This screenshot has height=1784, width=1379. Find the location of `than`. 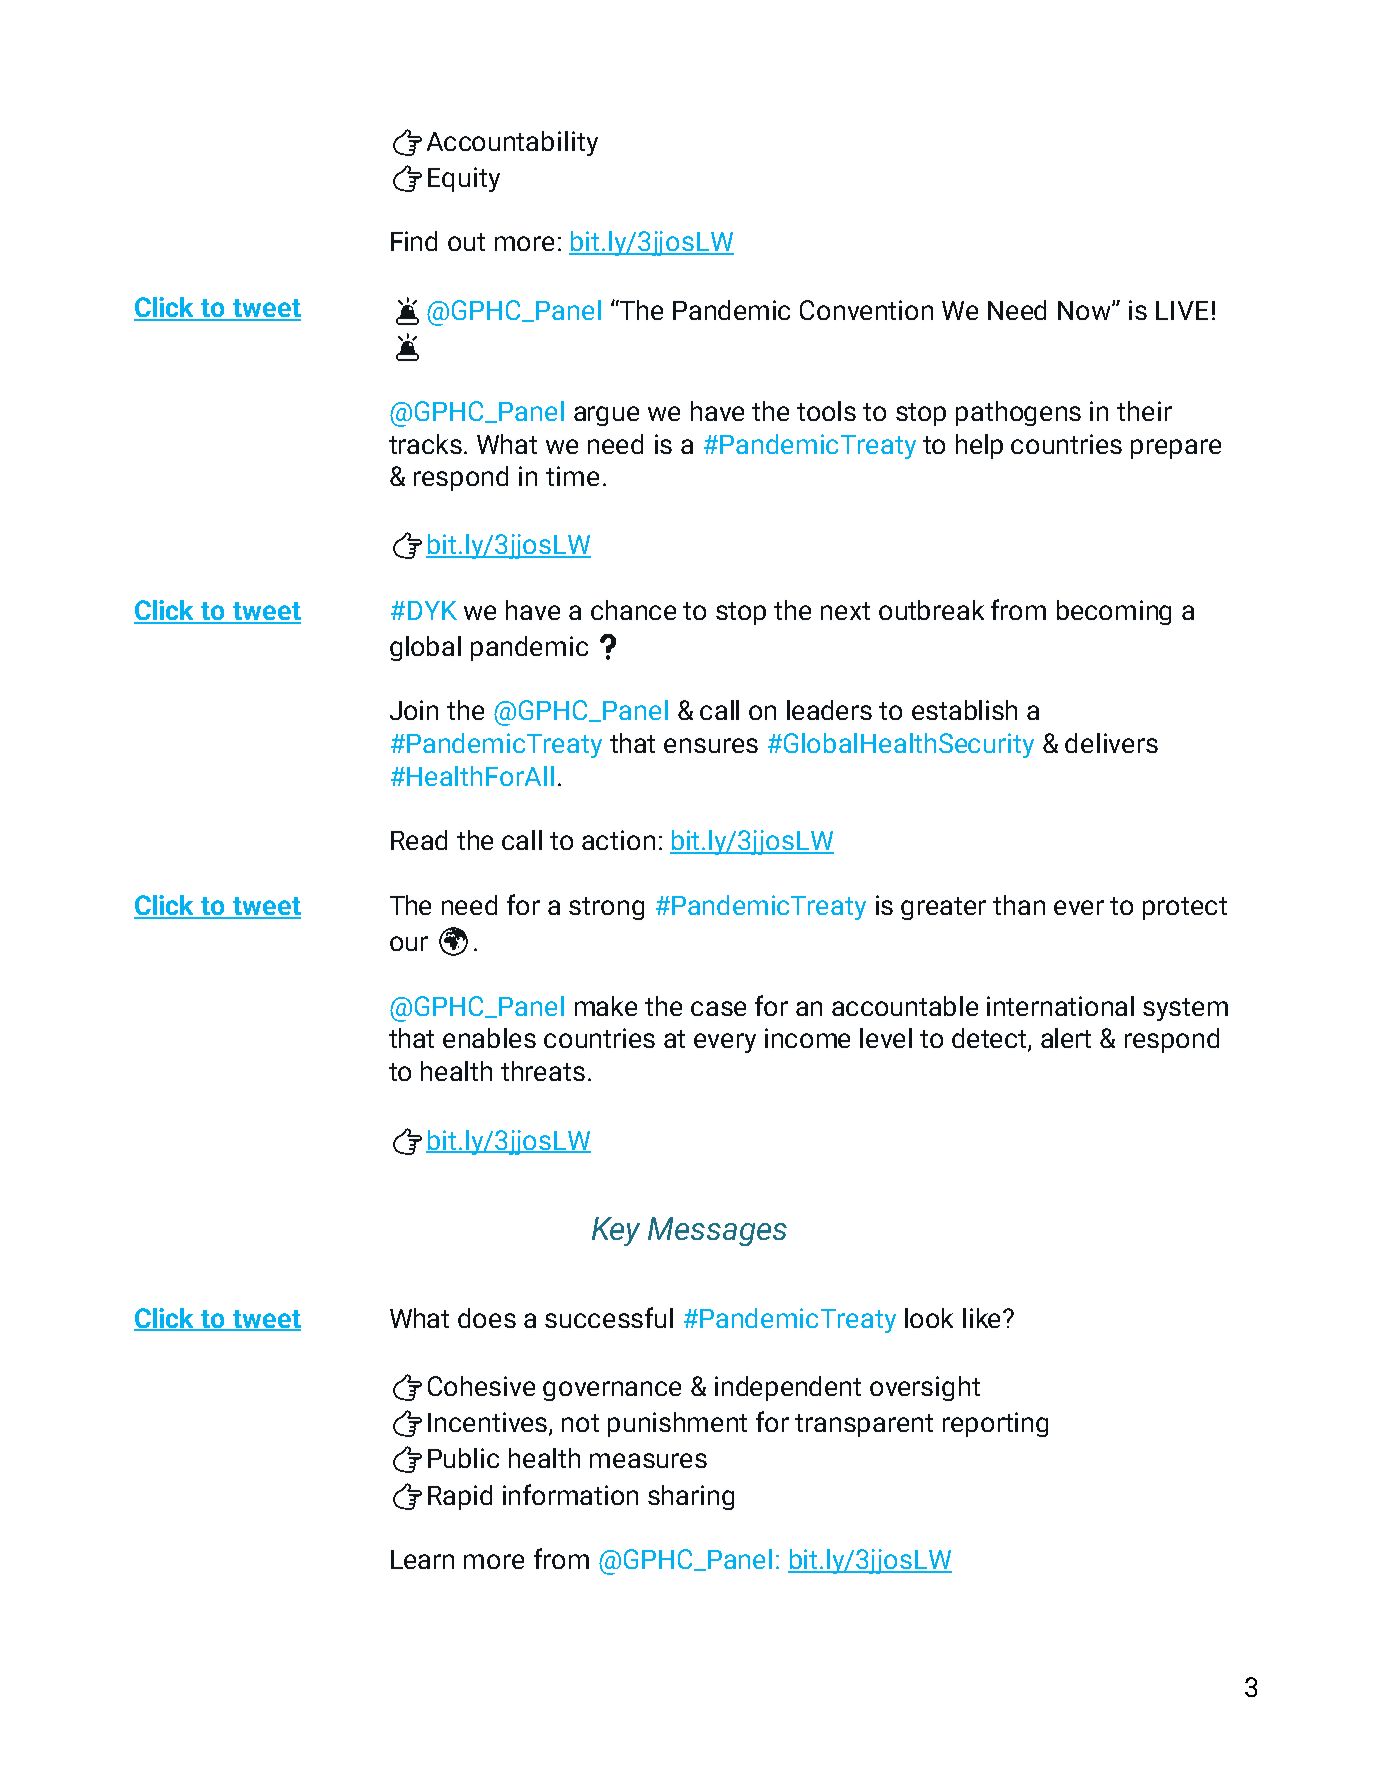

than is located at coordinates (1019, 905).
